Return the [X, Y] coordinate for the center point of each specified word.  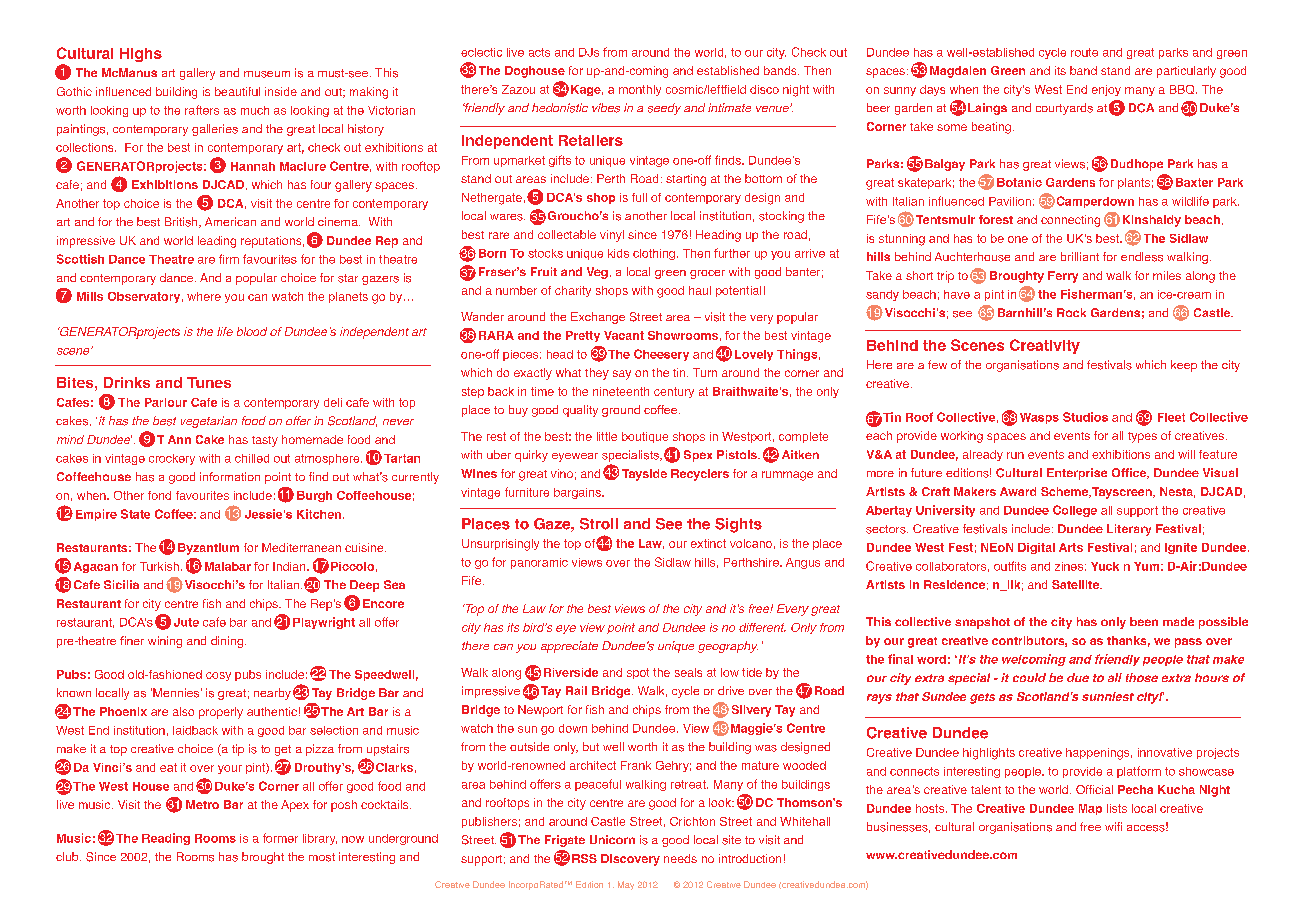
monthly [640, 90]
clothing [654, 254]
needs [680, 858]
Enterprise [1077, 474]
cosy [218, 676]
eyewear [575, 457]
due [1078, 677]
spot [638, 673]
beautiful [237, 91]
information [230, 476]
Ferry [1063, 277]
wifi [1113, 826]
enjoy [1106, 90]
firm [229, 259]
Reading [166, 839]
